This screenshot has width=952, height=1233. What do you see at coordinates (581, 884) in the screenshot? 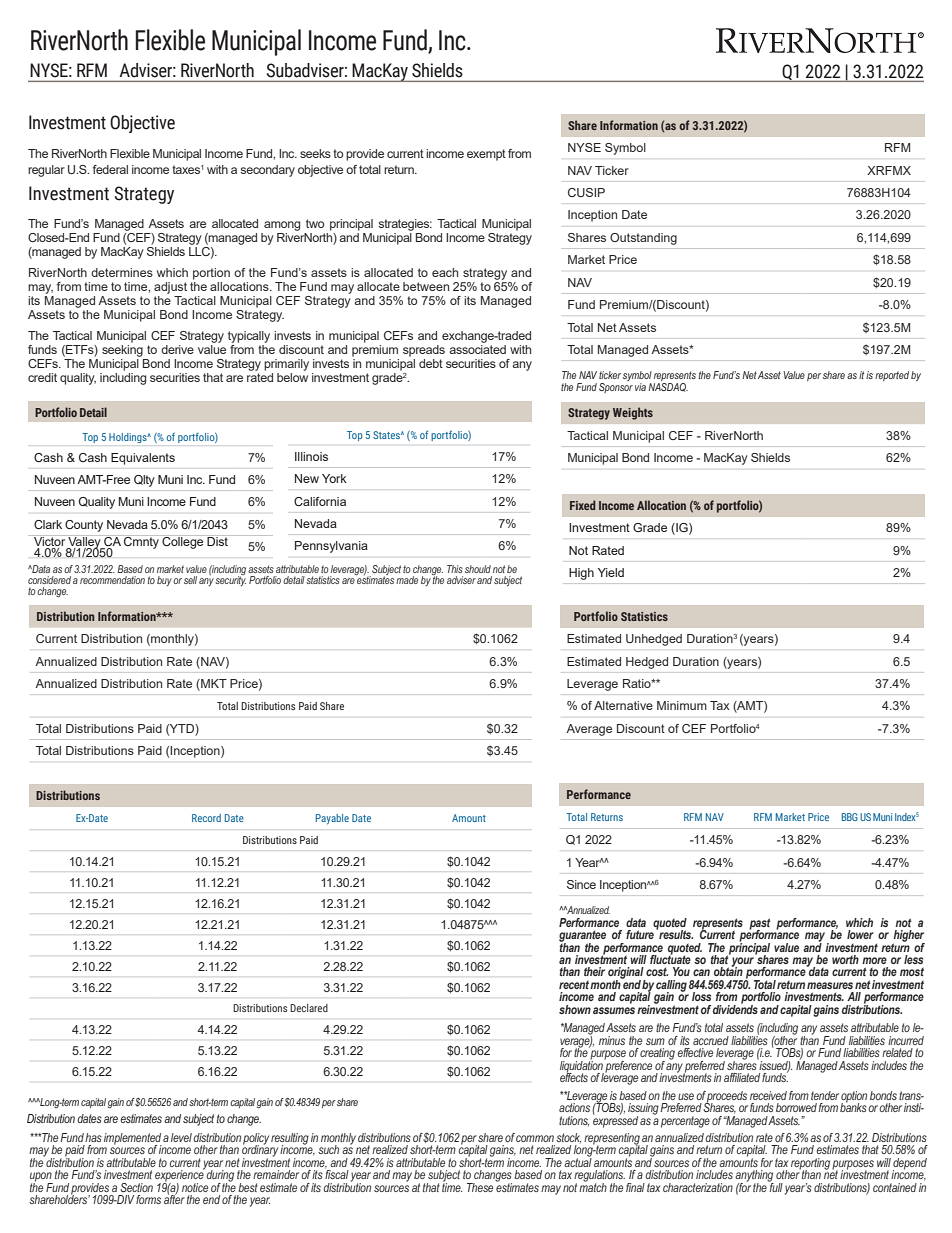
I see `Since` at bounding box center [581, 884].
